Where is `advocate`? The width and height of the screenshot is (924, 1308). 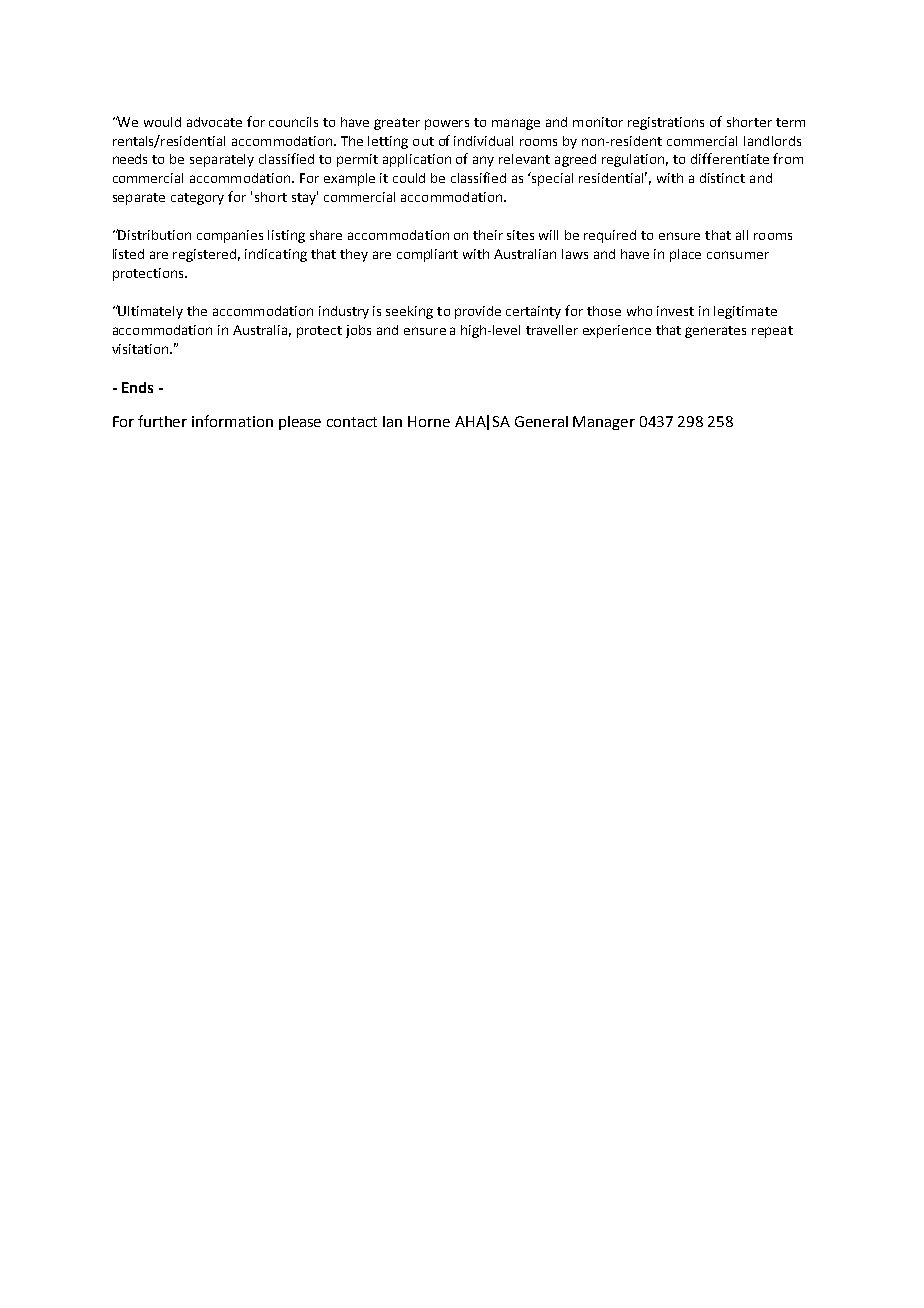 advocate is located at coordinates (214, 122).
